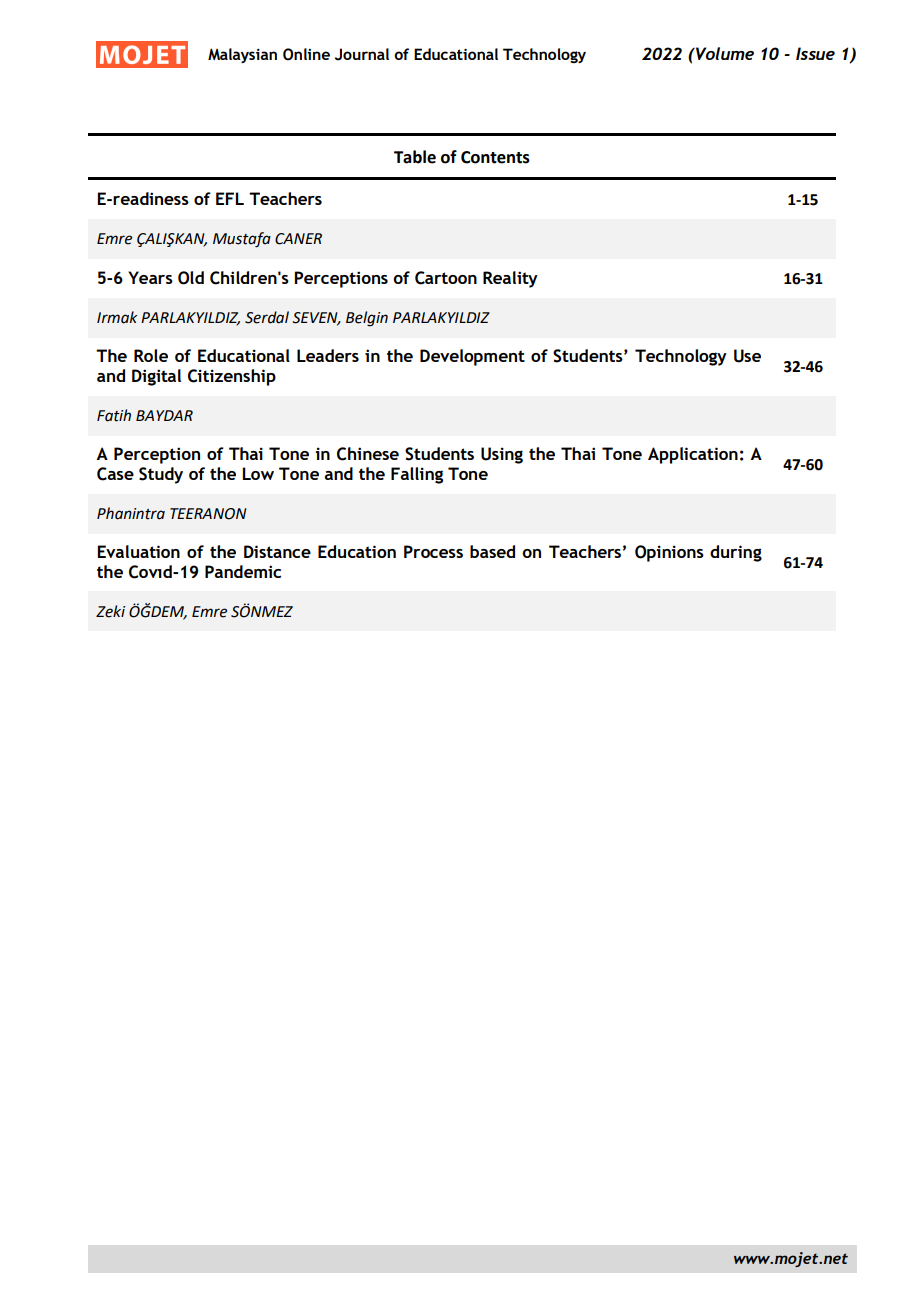 Image resolution: width=924 pixels, height=1308 pixels. I want to click on Pandemic, so click(243, 571).
